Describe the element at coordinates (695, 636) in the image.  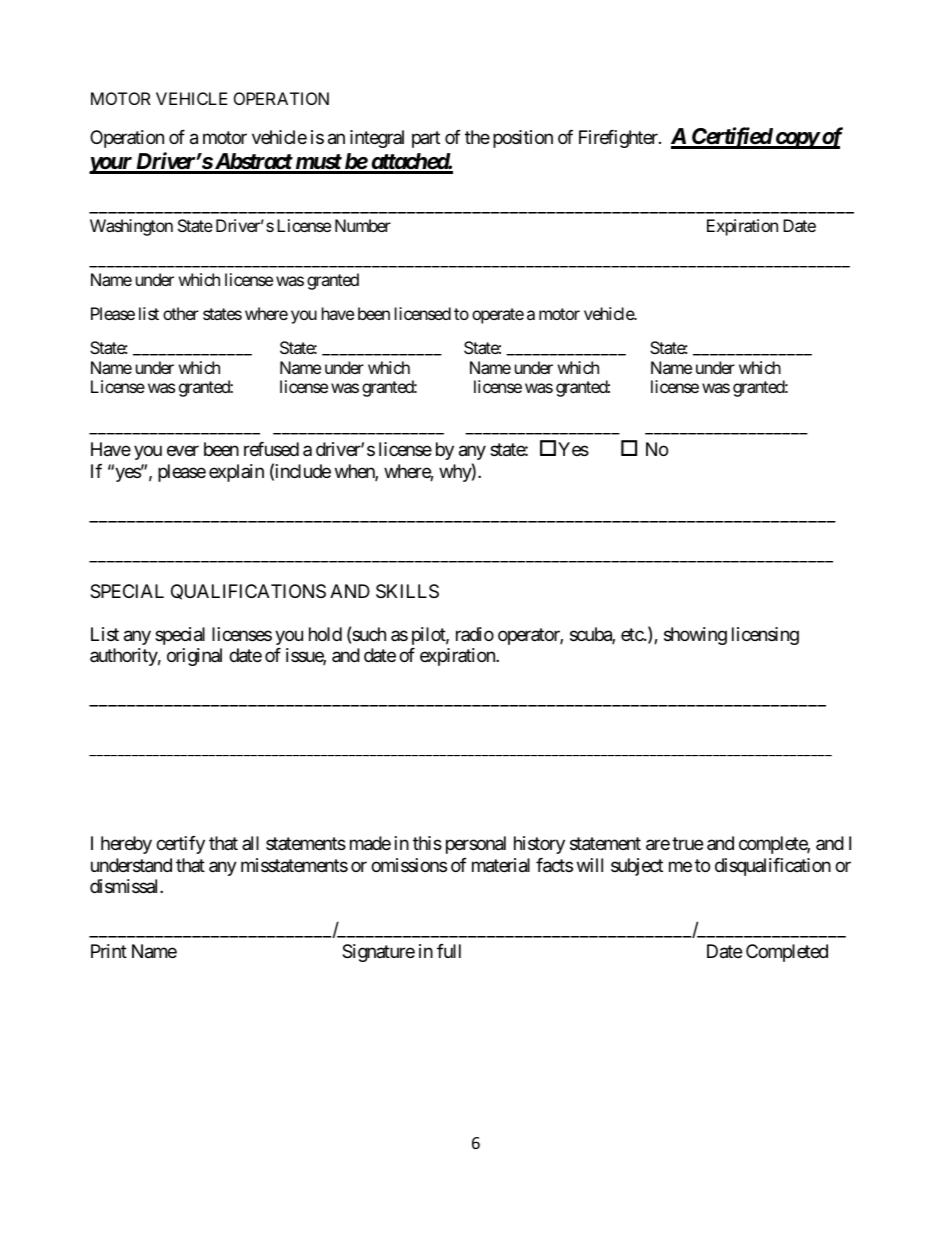
I see `showing` at that location.
